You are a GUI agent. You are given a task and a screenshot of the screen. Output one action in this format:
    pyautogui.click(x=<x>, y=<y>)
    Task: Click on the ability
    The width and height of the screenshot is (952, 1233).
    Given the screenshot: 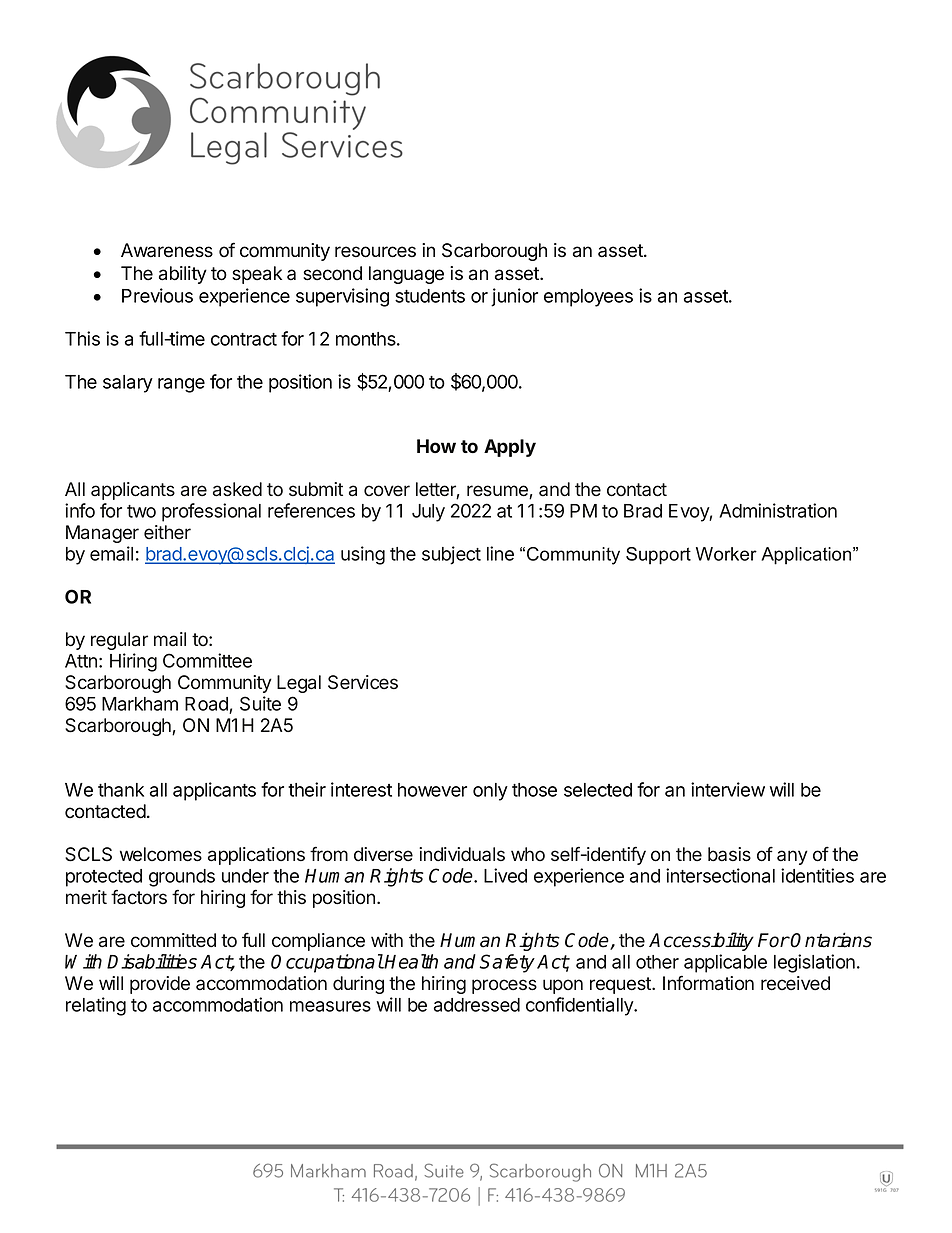 What is the action you would take?
    pyautogui.click(x=183, y=275)
